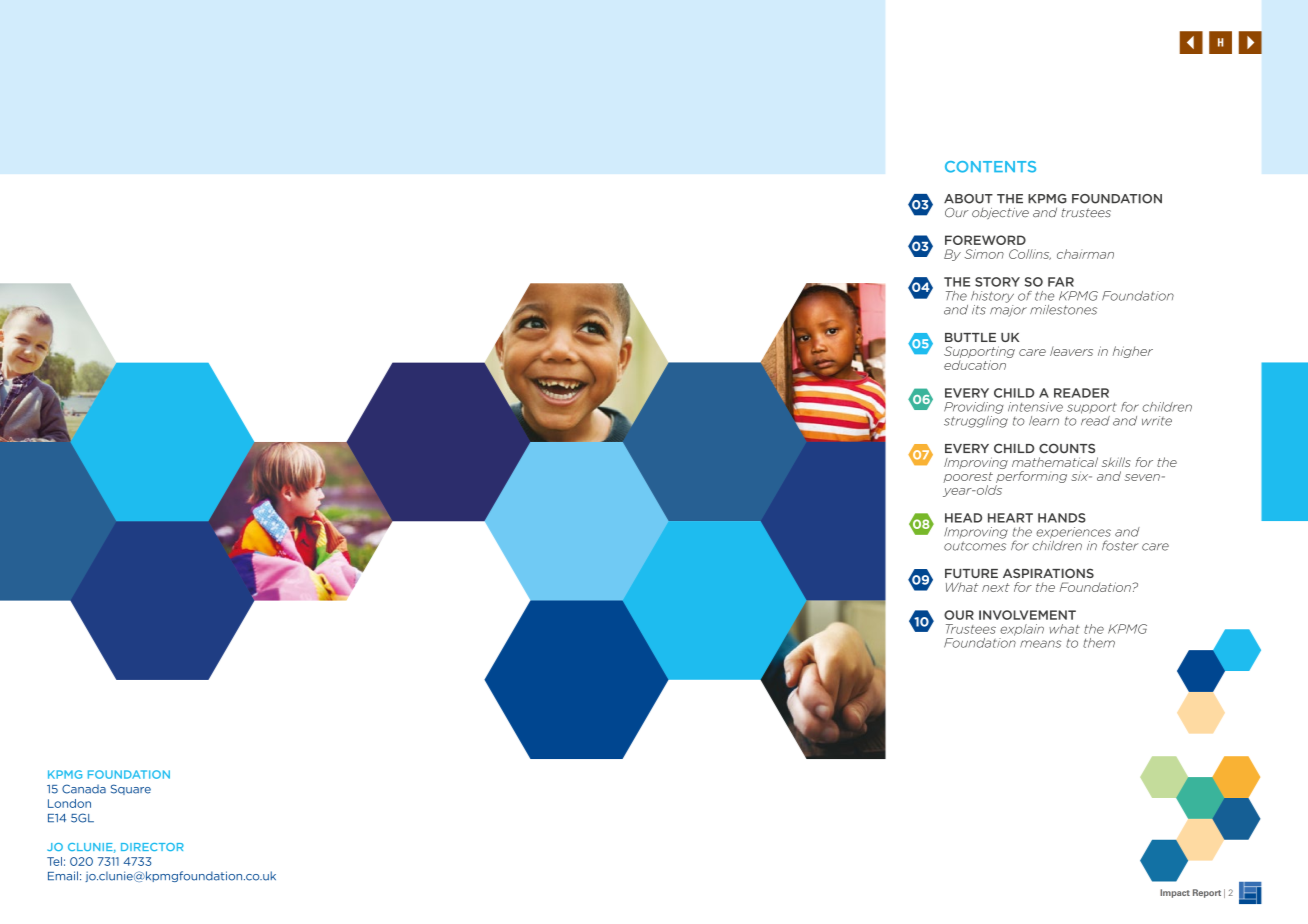  I want to click on explain, so click(1022, 630).
